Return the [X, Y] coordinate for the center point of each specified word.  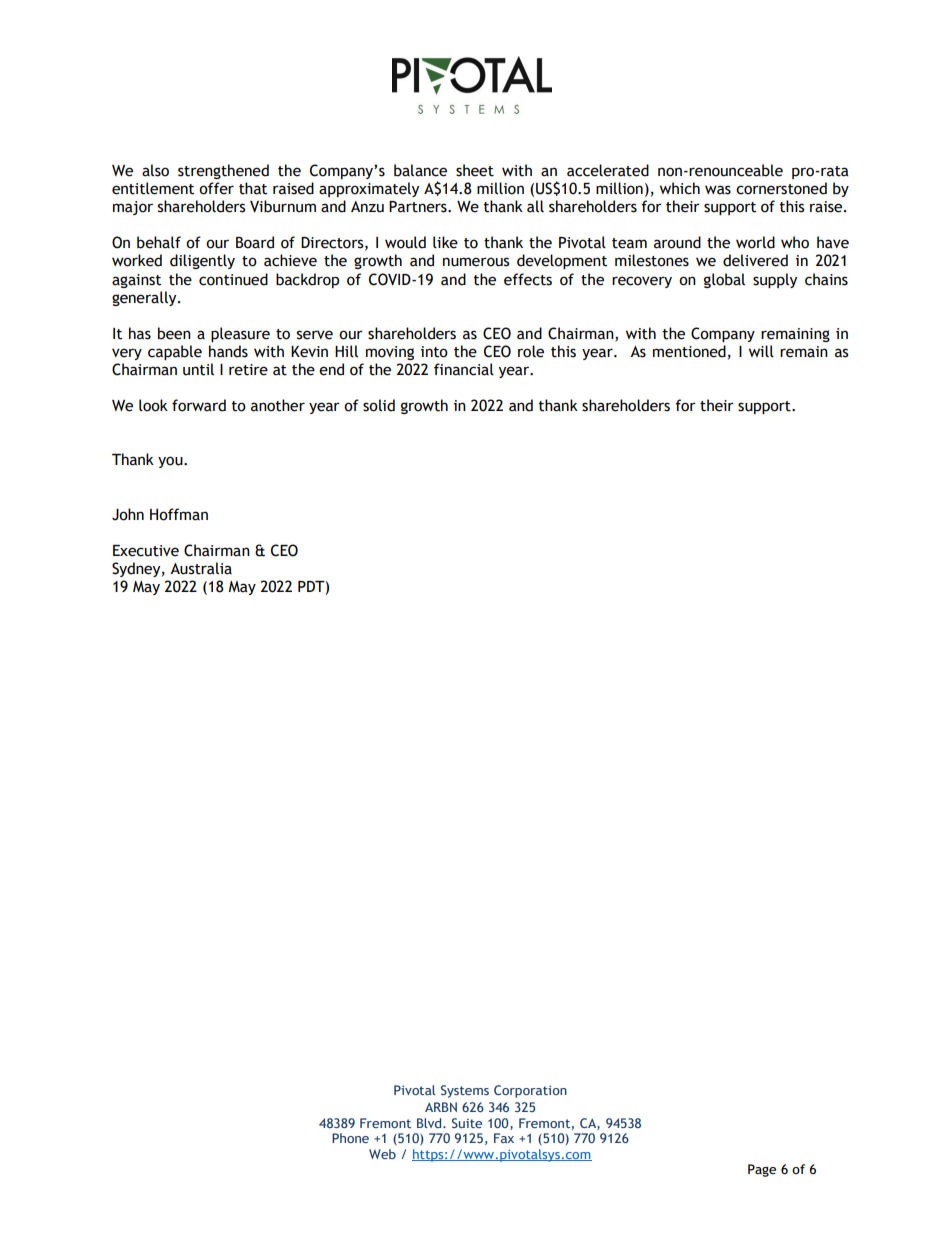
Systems [465, 1091]
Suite [467, 1123]
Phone [350, 1138]
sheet [475, 170]
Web [382, 1154]
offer [216, 188]
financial [464, 369]
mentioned [689, 351]
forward [199, 405]
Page [762, 1170]
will [761, 351]
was [718, 190]
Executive [146, 551]
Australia [201, 568]
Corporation [530, 1091]
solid [379, 405]
